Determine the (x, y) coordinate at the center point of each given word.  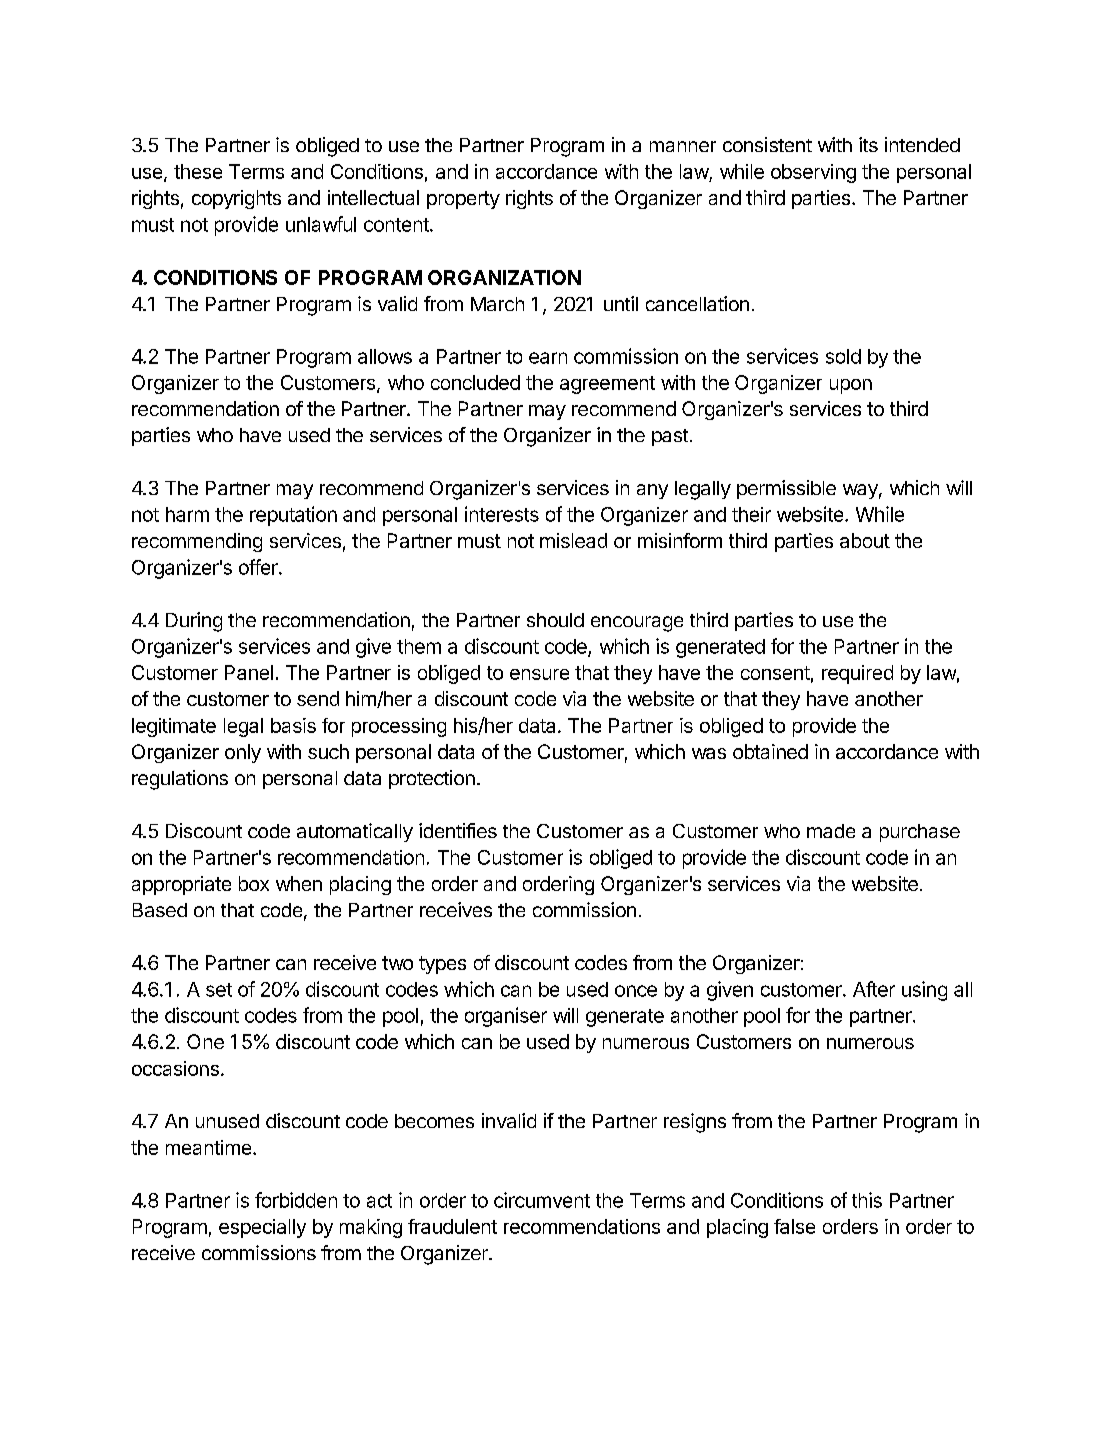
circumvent (542, 1200)
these (198, 171)
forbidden (296, 1200)
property (463, 200)
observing (813, 173)
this (867, 1200)
